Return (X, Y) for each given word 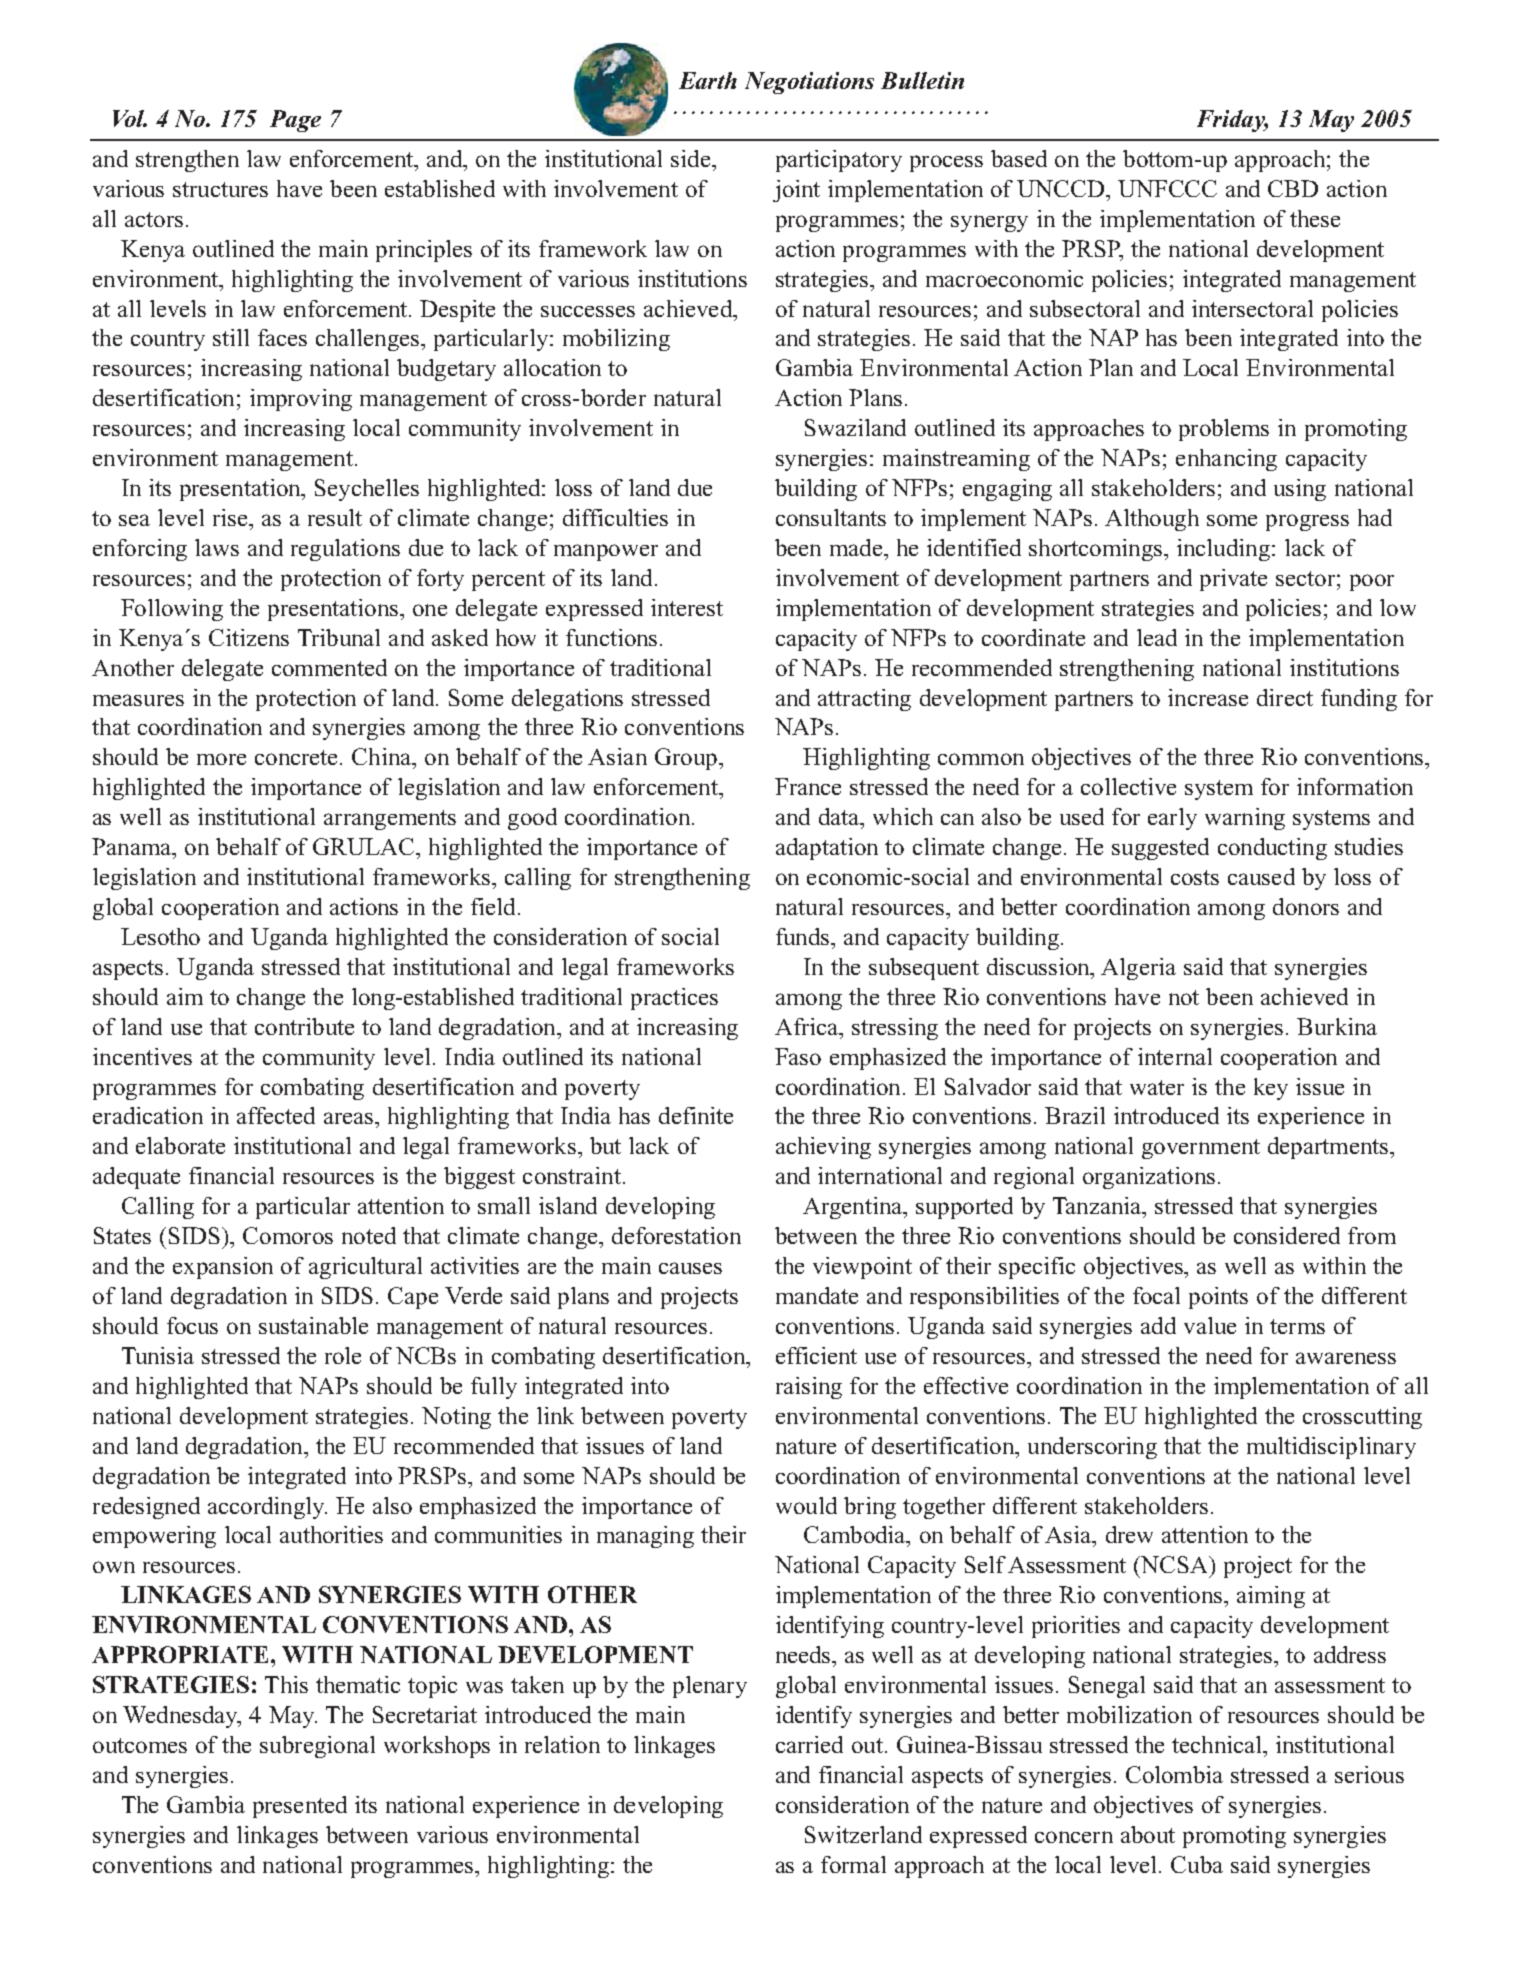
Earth (708, 80)
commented (329, 667)
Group (686, 759)
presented (300, 1807)
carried (809, 1744)
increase (1208, 697)
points (1218, 1298)
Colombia (1174, 1774)
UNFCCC (1167, 188)
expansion (223, 1268)
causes (690, 1268)
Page (295, 121)
